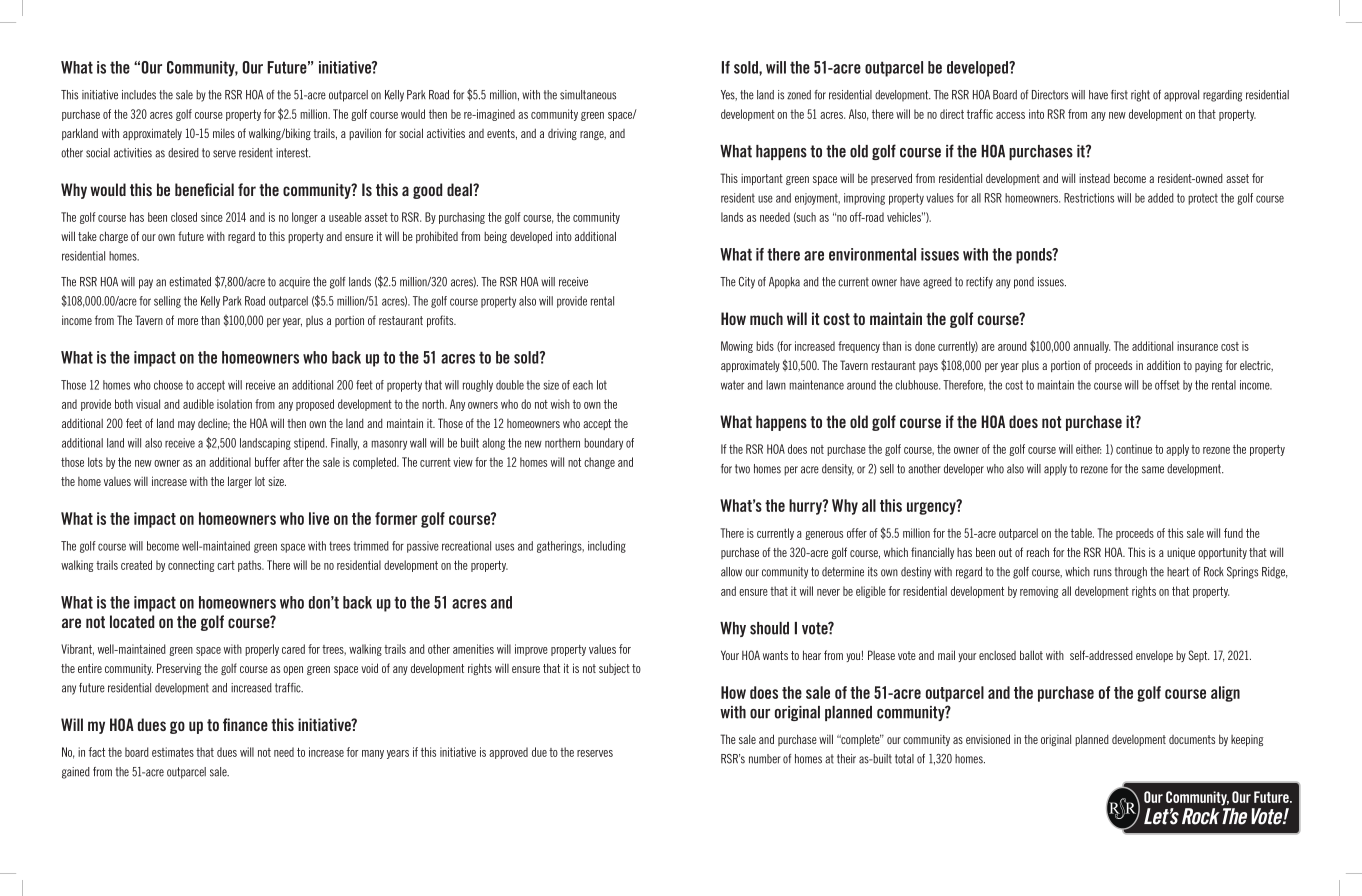 This screenshot has width=1362, height=896. What do you see at coordinates (173, 752) in the screenshot?
I see `estimates` at bounding box center [173, 752].
